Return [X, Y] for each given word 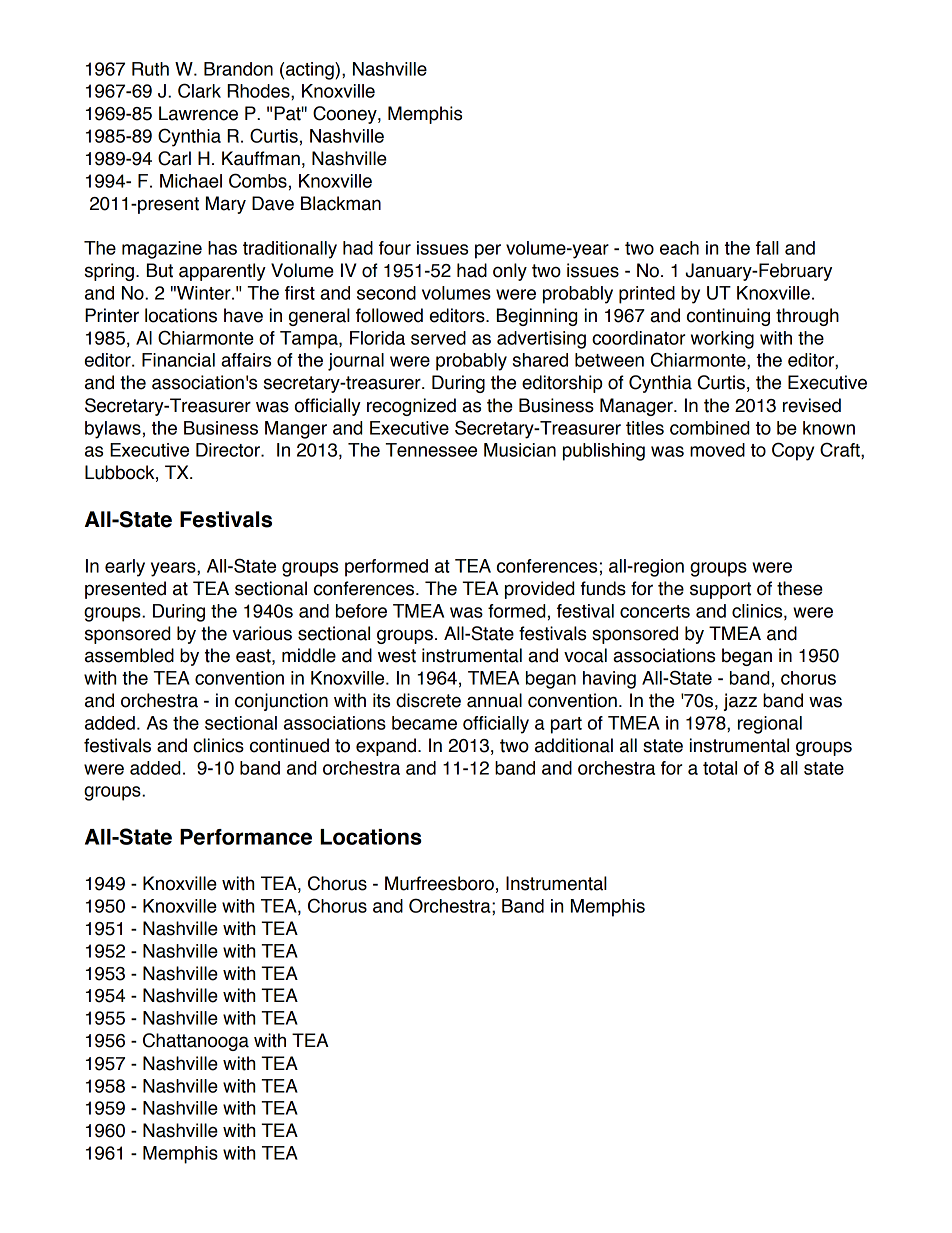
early [125, 568]
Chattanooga [196, 1042]
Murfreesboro [439, 883]
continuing [728, 317]
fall [767, 248]
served [438, 338]
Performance [246, 837]
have [243, 315]
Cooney [346, 115]
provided [539, 590]
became [424, 723]
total [720, 768]
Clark [199, 90]
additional [574, 745]
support [720, 590]
